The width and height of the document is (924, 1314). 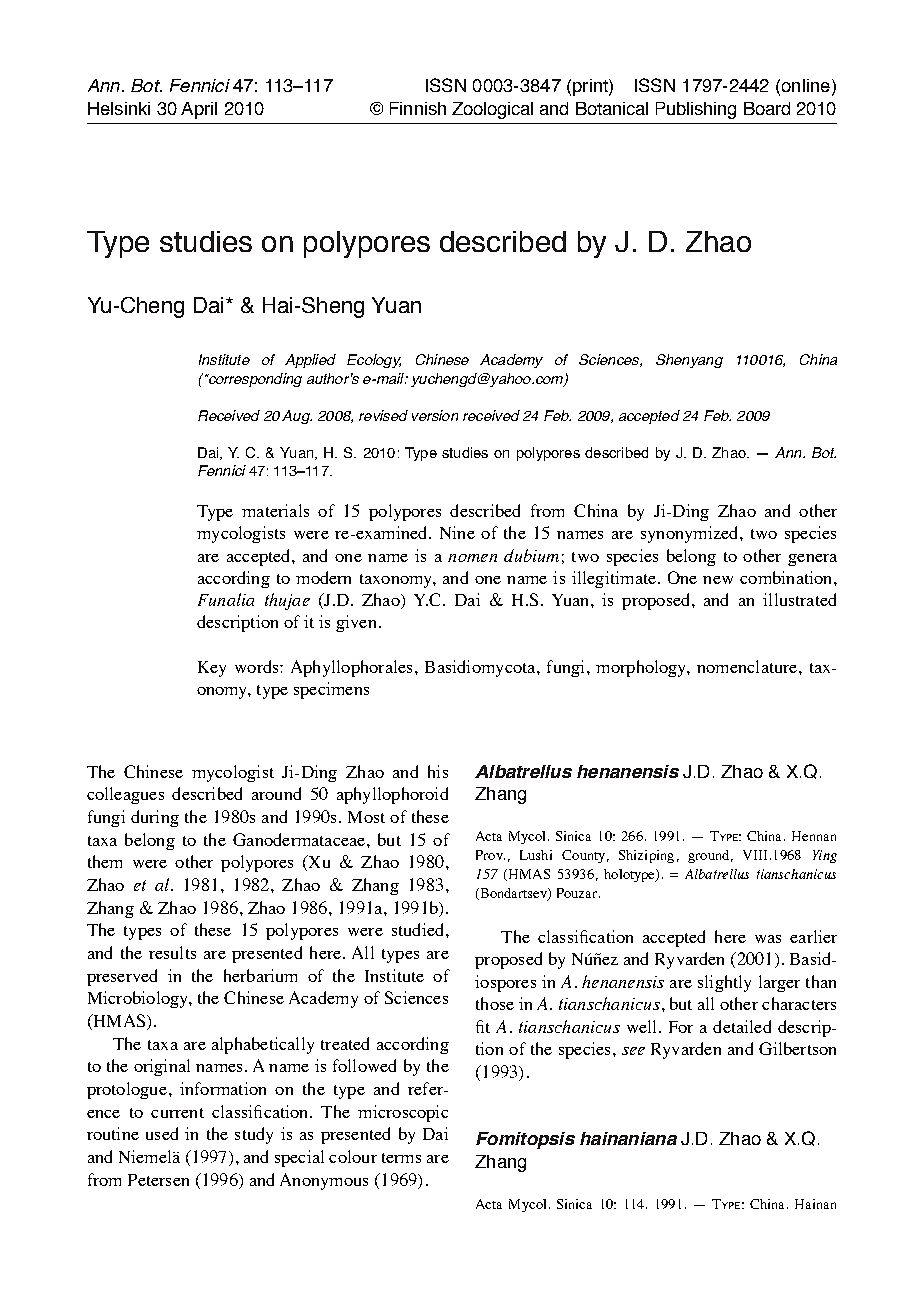 What do you see at coordinates (212, 669) in the document?
I see `Key` at bounding box center [212, 669].
